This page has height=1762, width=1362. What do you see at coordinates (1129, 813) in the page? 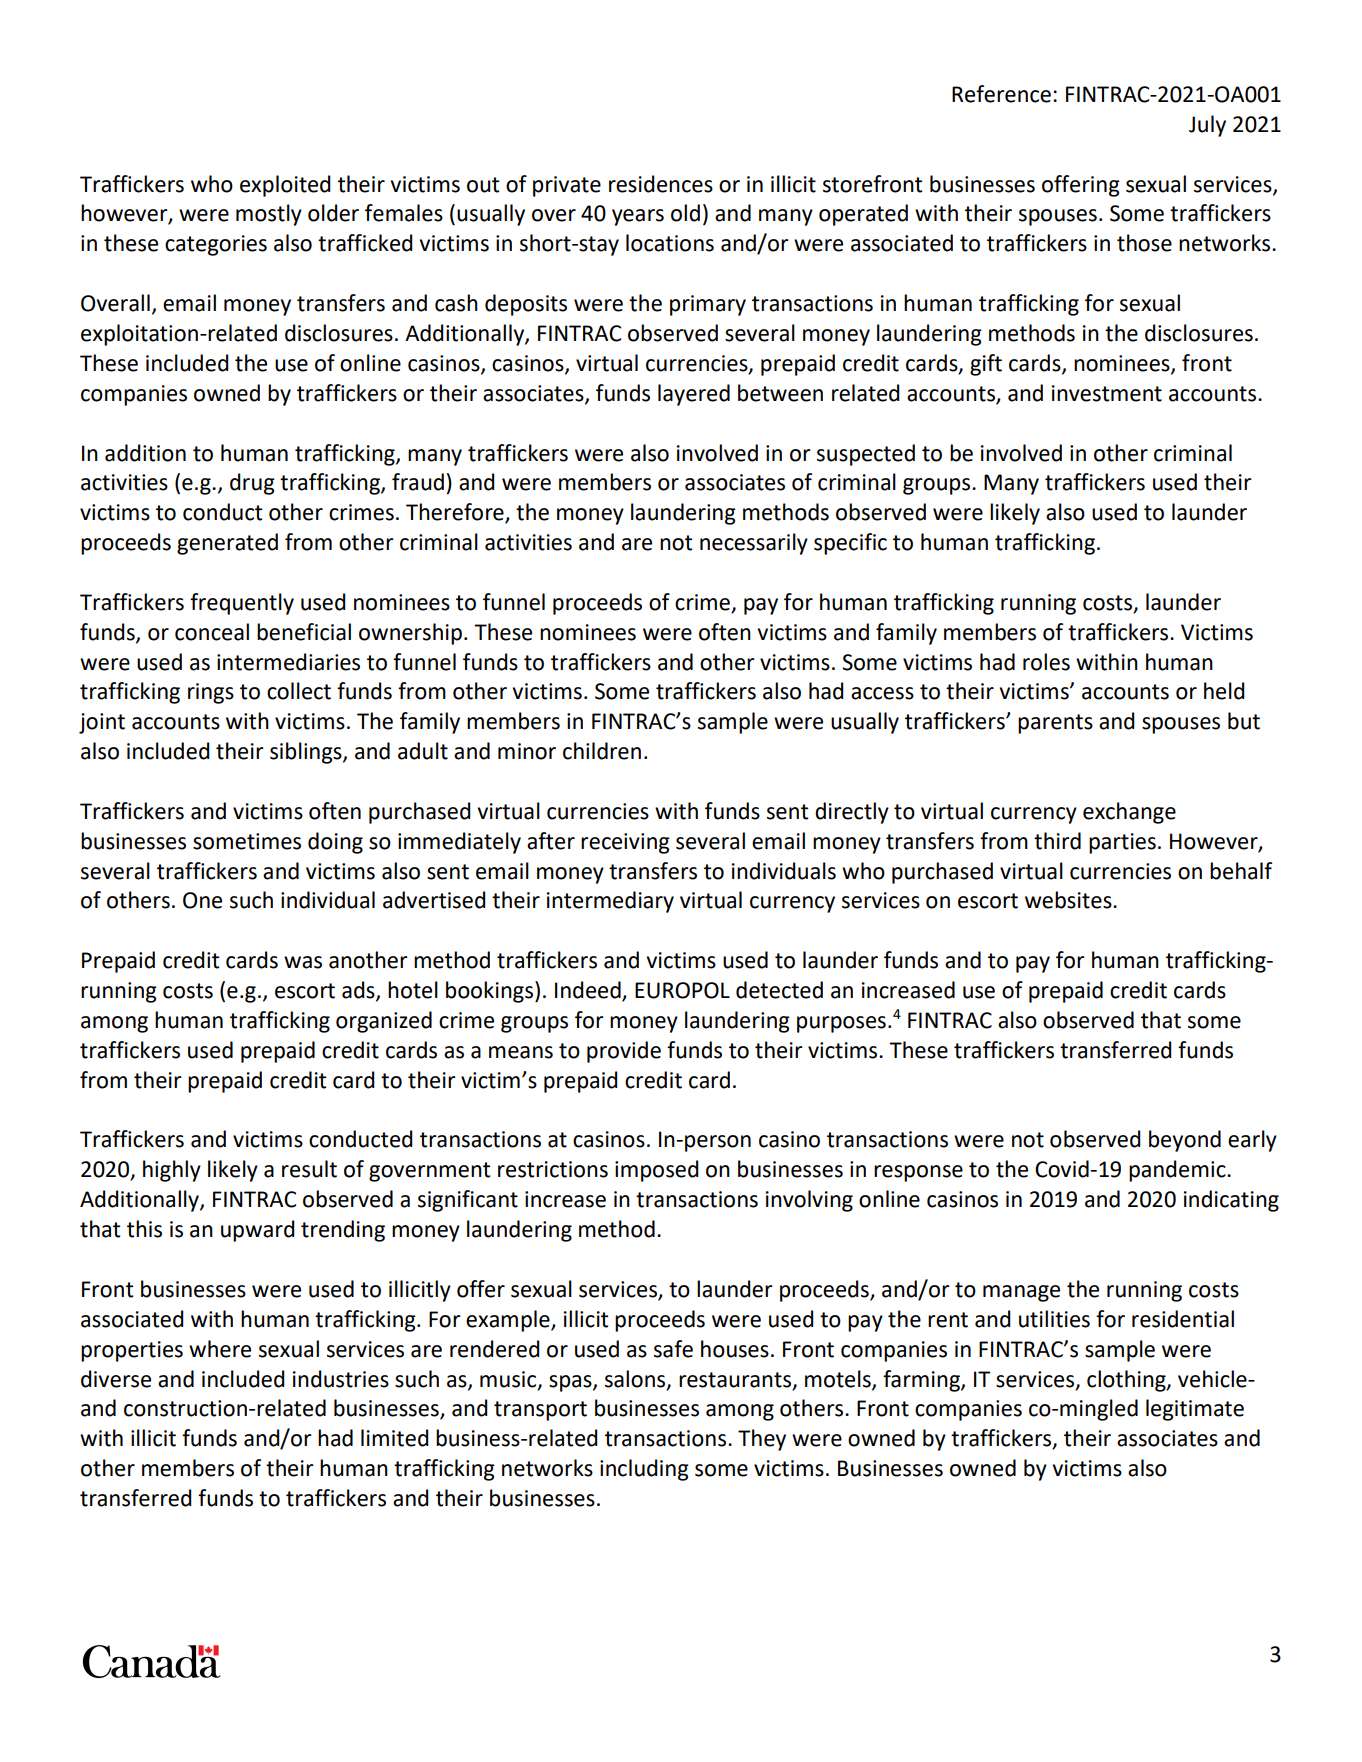
I see `exchange` at bounding box center [1129, 813].
